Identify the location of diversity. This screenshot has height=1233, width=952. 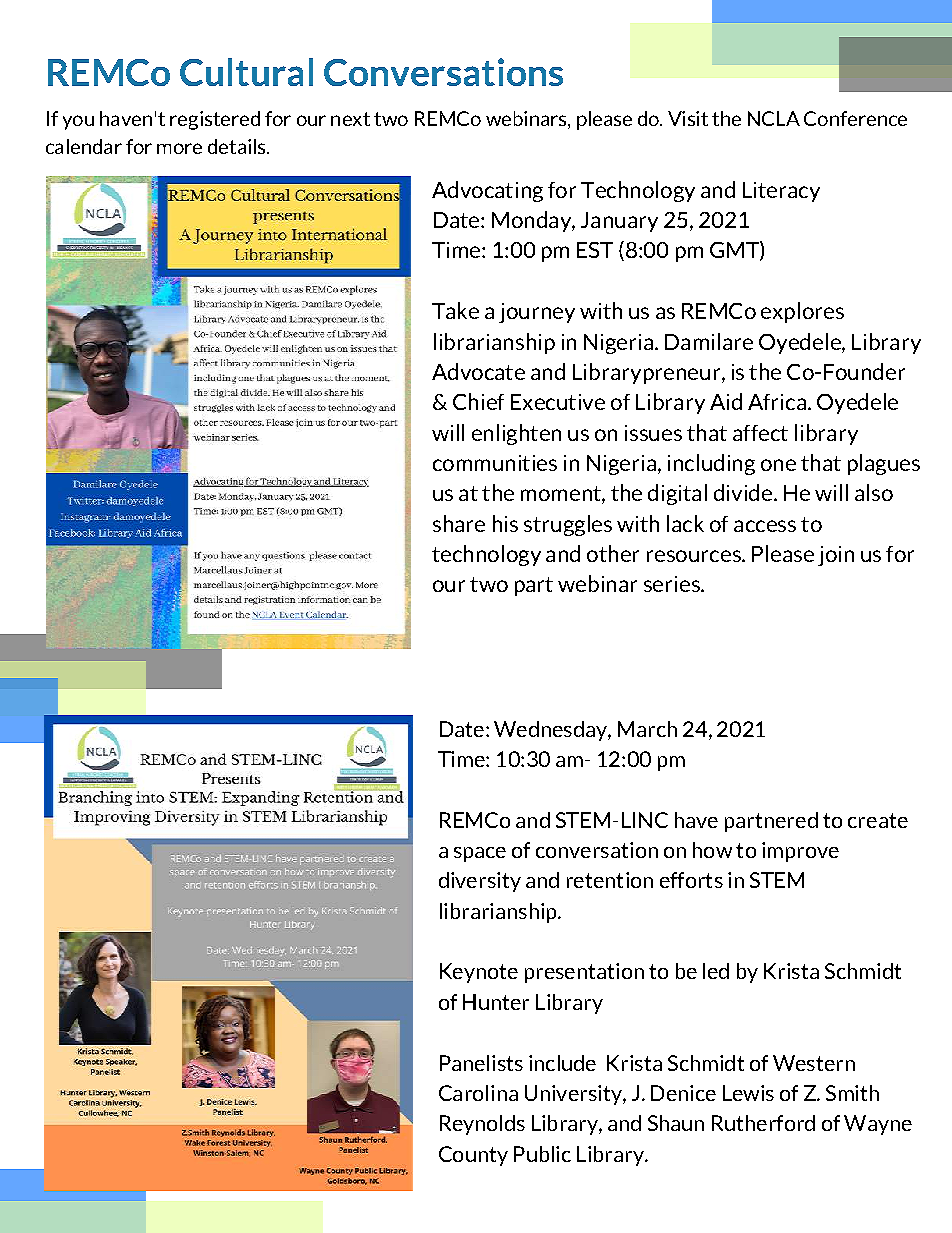
(480, 882).
